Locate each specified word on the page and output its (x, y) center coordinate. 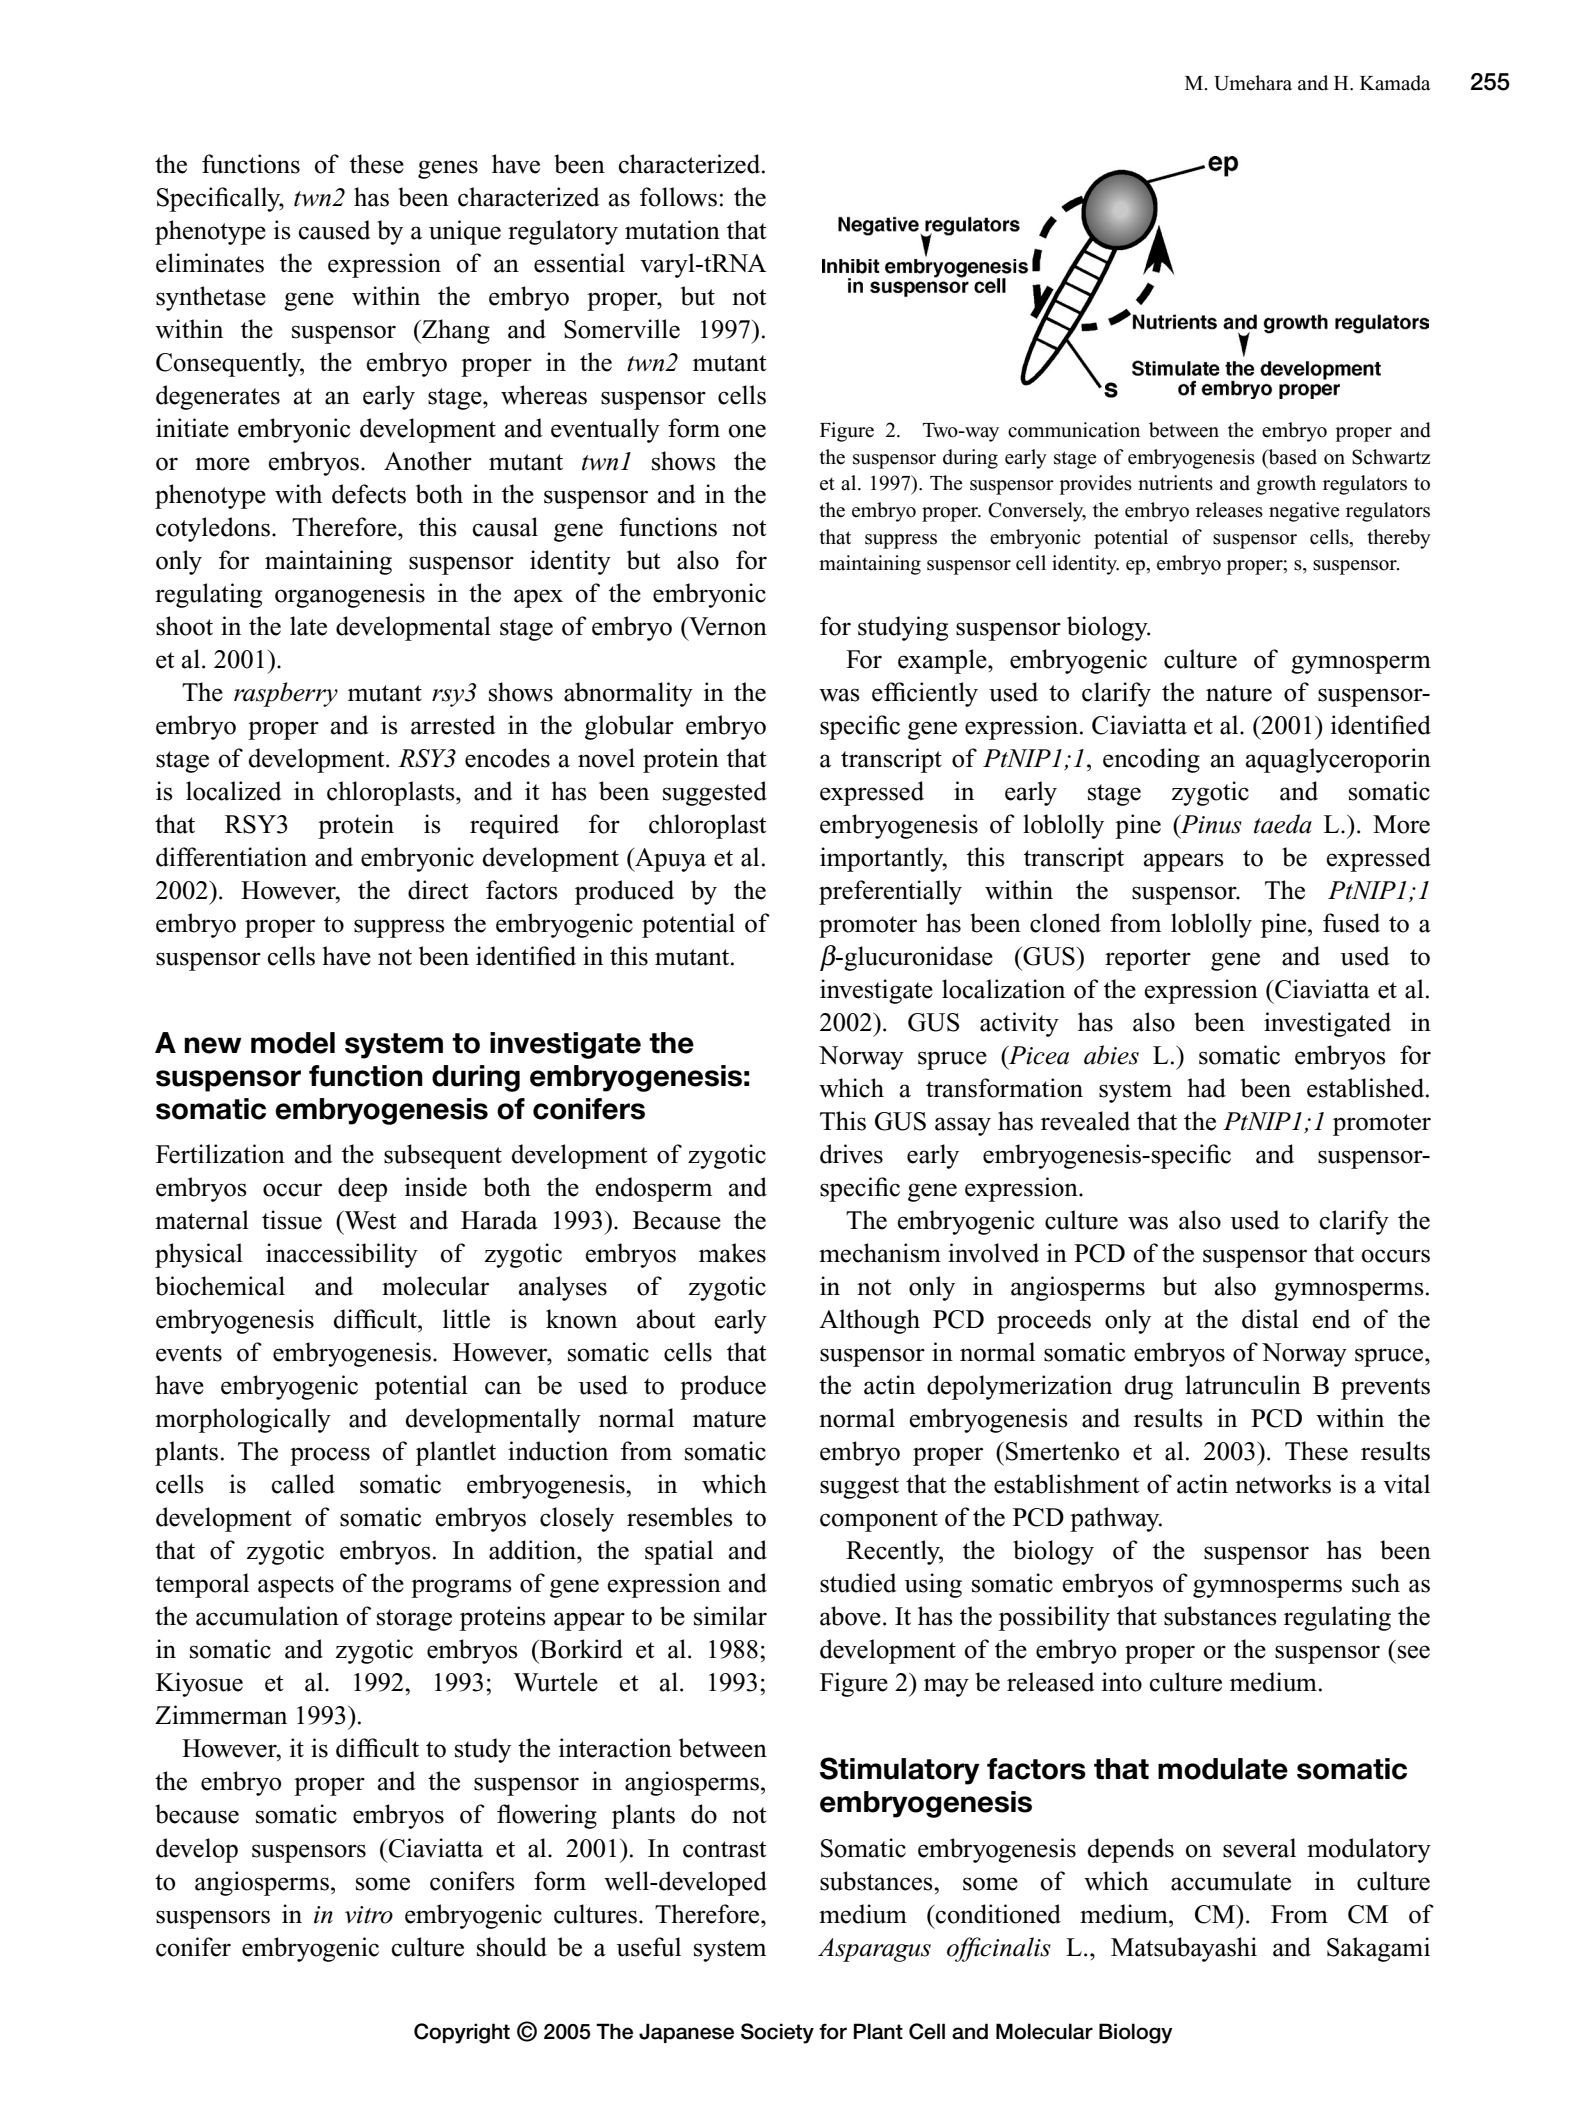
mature (729, 1419)
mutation (672, 230)
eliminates (210, 263)
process (330, 1456)
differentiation (231, 857)
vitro (369, 1915)
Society (777, 2033)
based (1291, 458)
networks (1283, 1484)
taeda (1283, 824)
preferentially (890, 892)
